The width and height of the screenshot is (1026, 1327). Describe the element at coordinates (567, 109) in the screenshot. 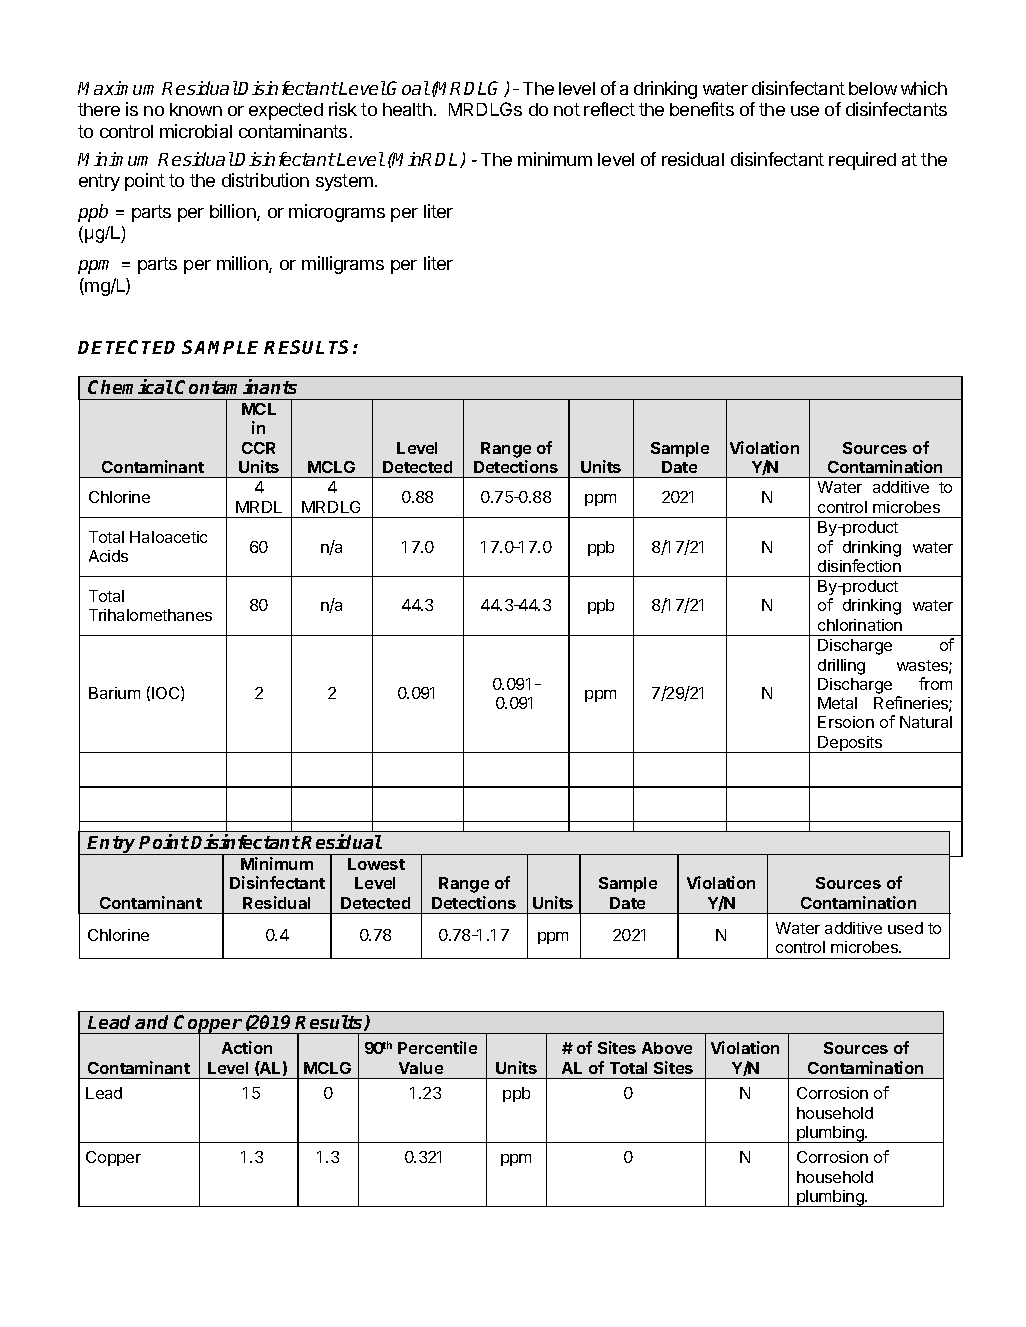

I see `not` at that location.
